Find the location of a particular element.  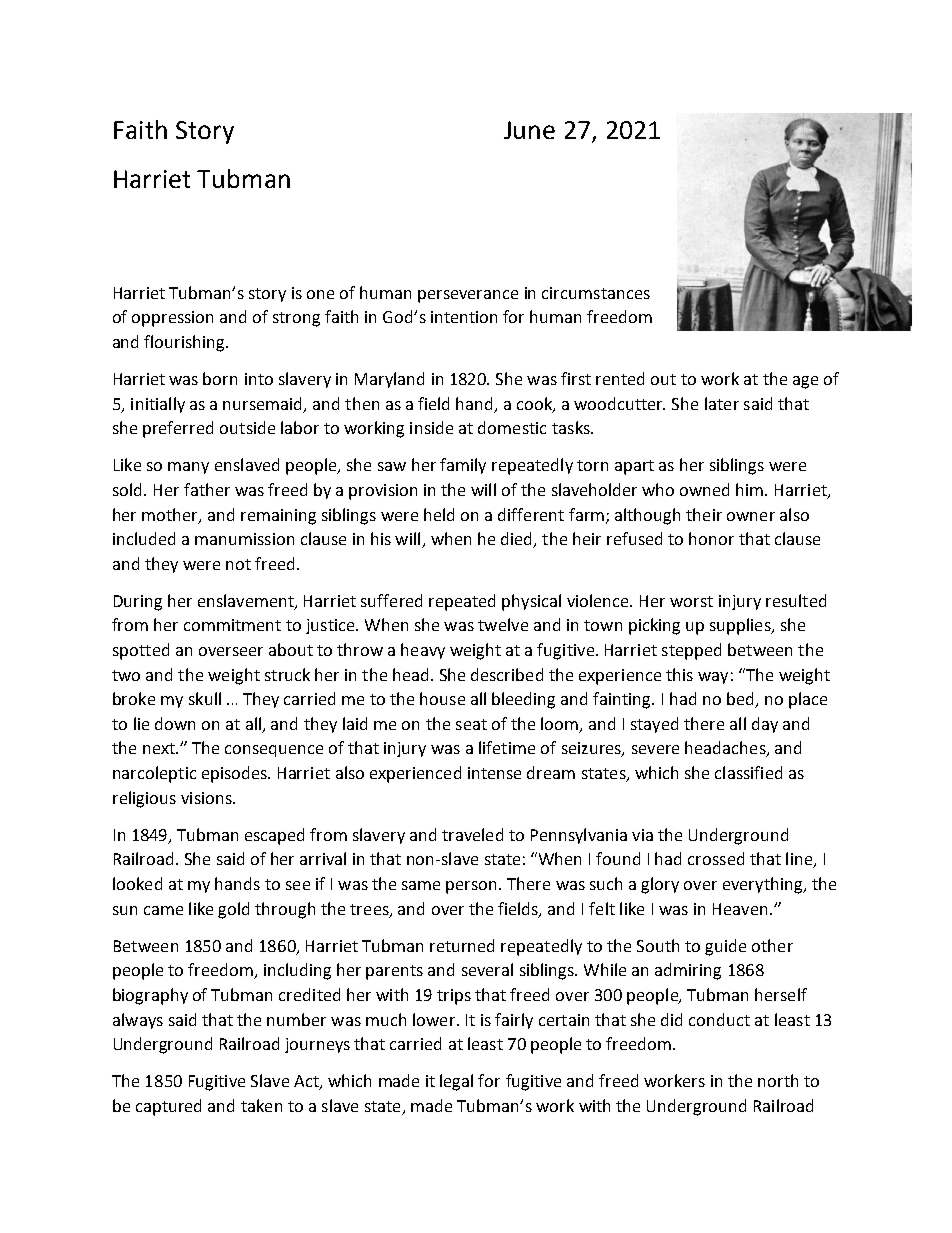

twelve is located at coordinates (503, 624).
